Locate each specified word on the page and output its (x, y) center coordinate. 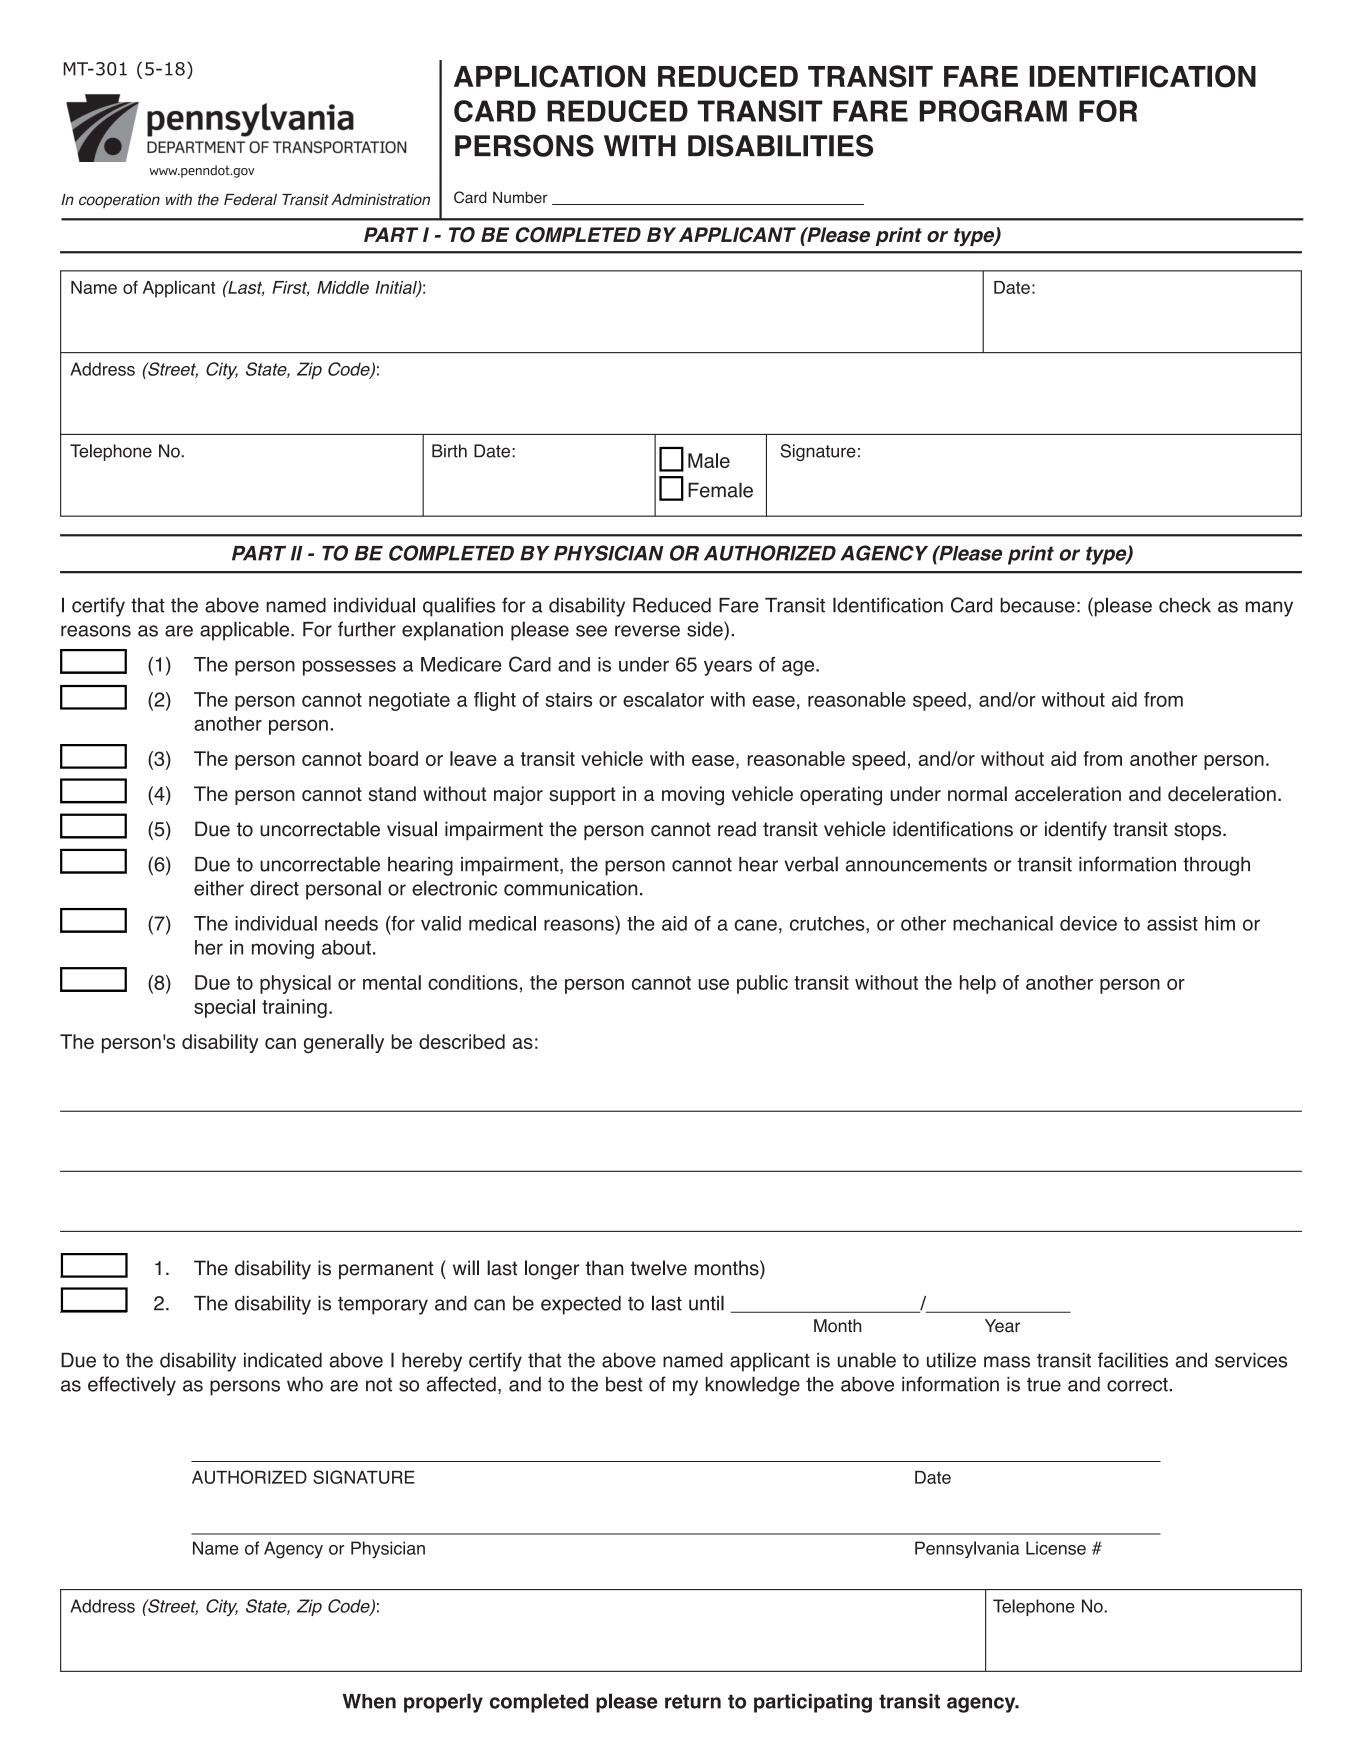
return (693, 1701)
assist (1172, 923)
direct (274, 888)
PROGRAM (993, 111)
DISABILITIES (780, 145)
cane (756, 925)
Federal (250, 199)
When (369, 1701)
